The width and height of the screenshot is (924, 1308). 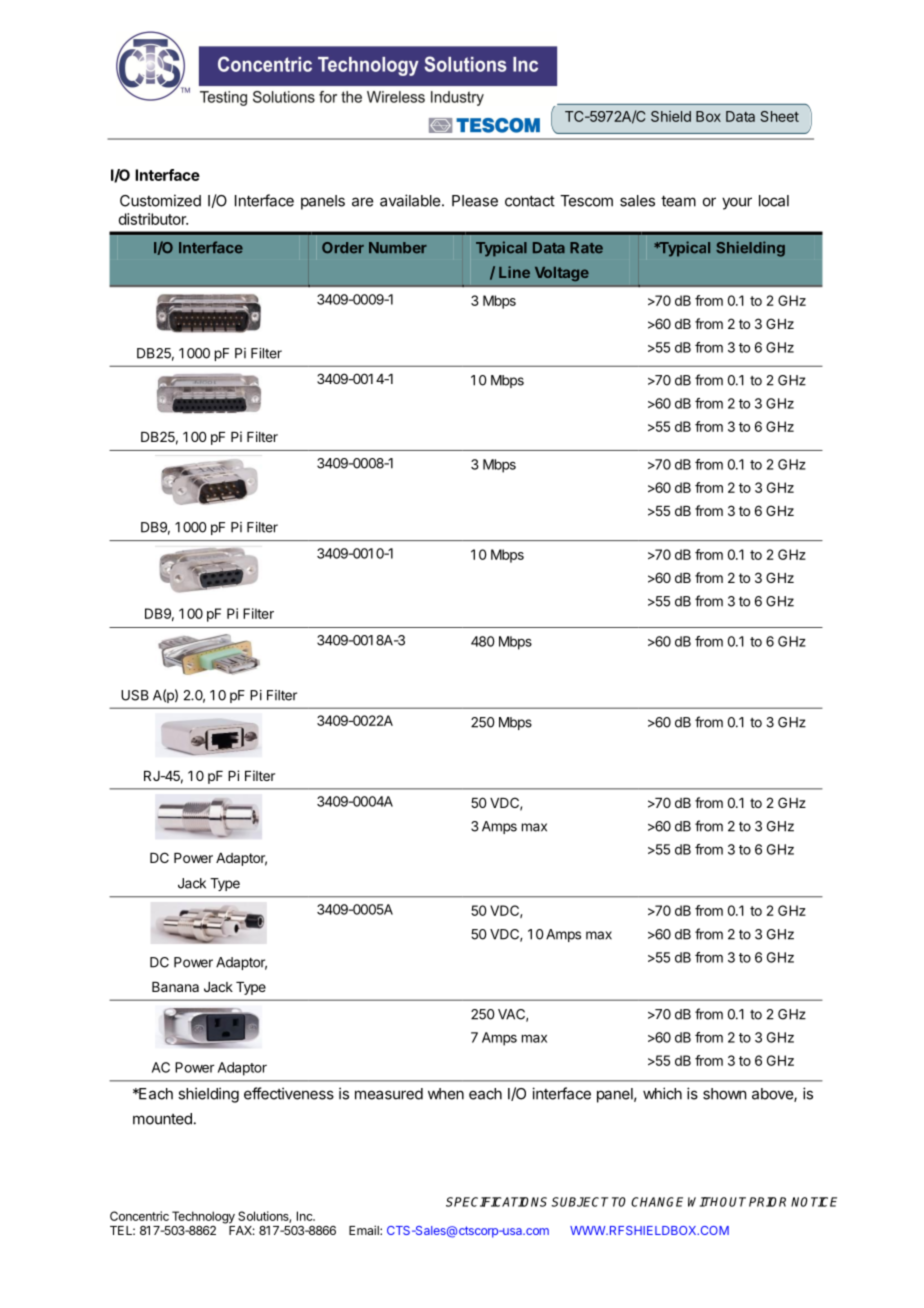 I want to click on shown, so click(x=724, y=1094).
